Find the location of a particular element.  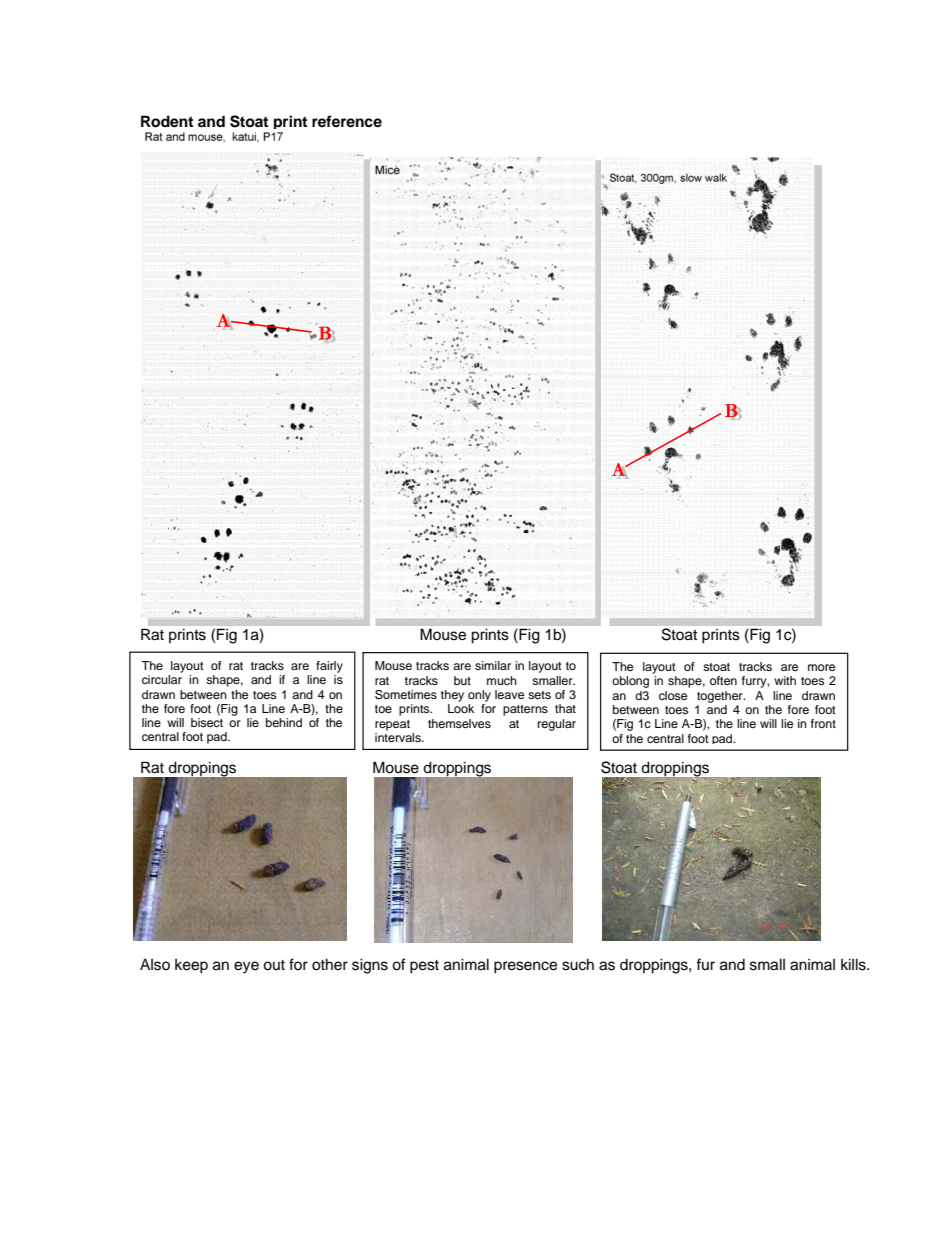

themselves is located at coordinates (459, 723).
